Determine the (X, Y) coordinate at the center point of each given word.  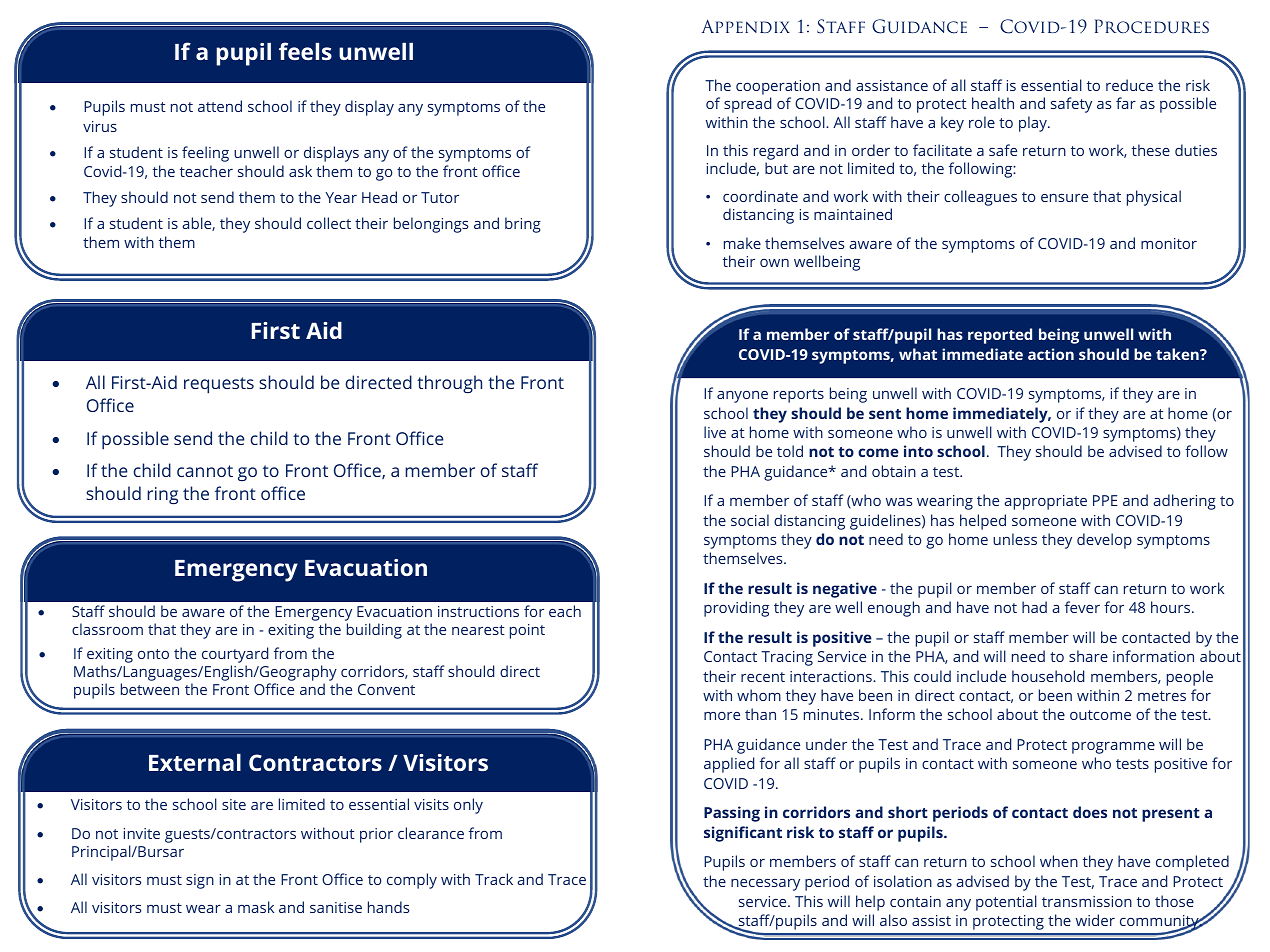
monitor (1169, 243)
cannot (205, 471)
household (1048, 676)
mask (256, 907)
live (715, 432)
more (722, 716)
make (742, 243)
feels (305, 51)
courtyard (235, 655)
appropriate (1045, 502)
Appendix (746, 26)
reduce (1129, 85)
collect (329, 223)
